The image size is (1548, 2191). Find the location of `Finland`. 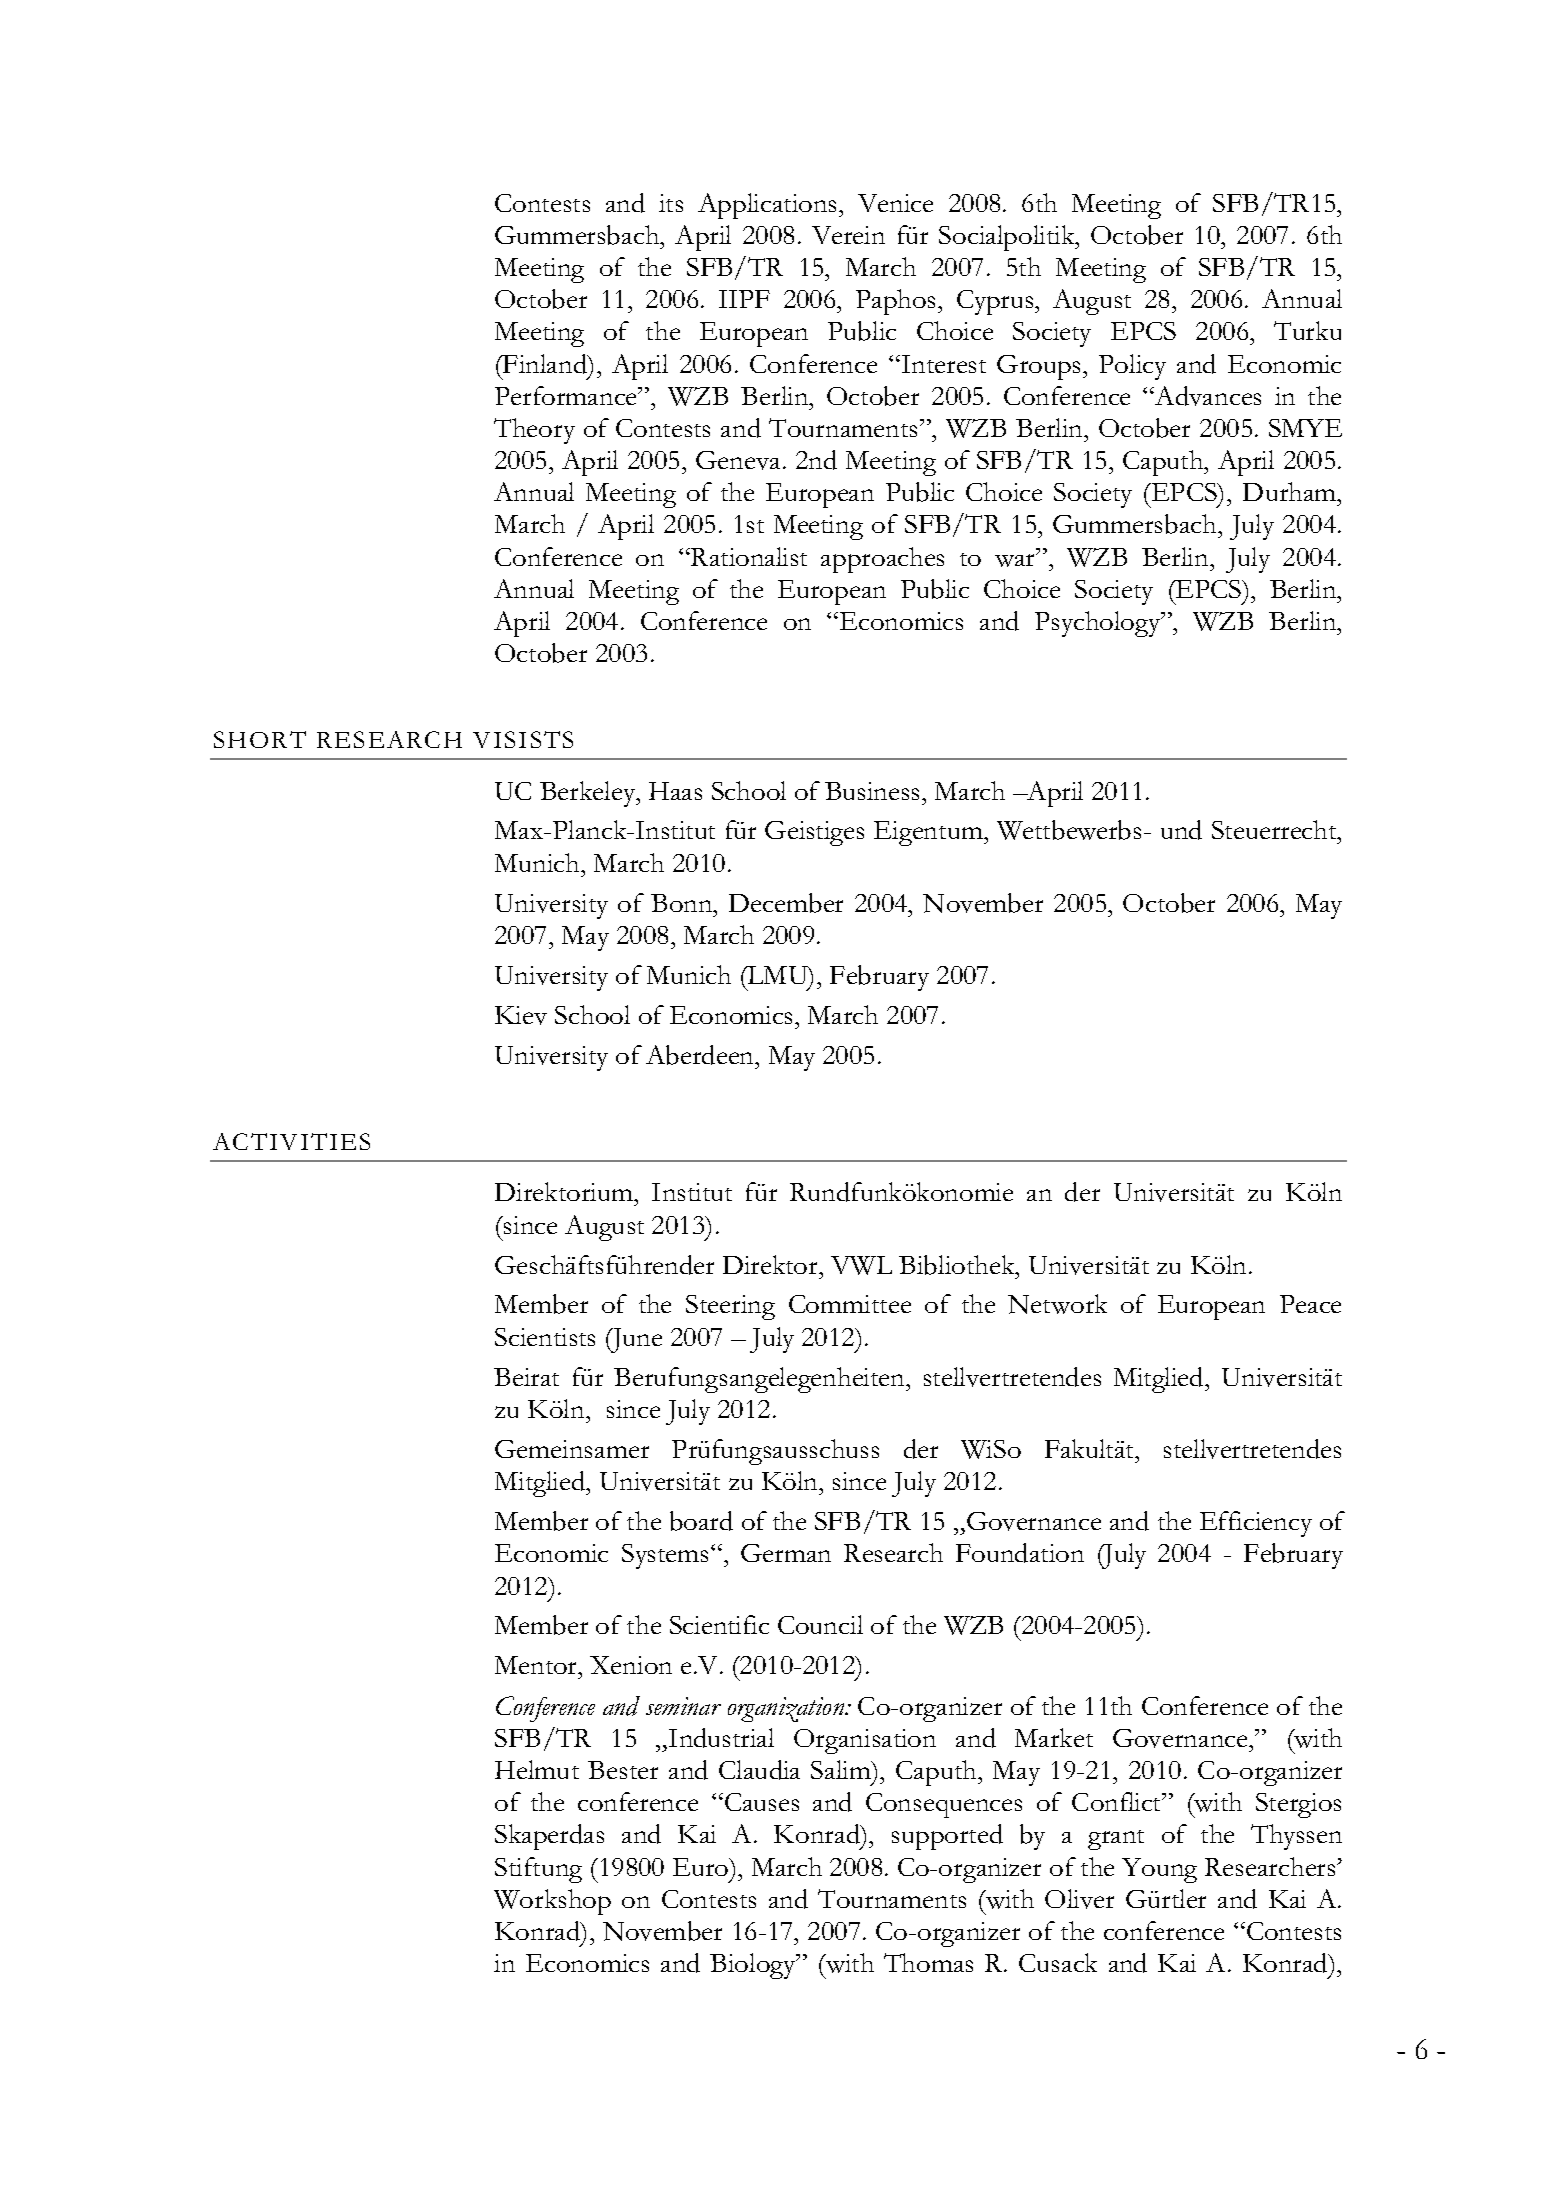

Finland is located at coordinates (545, 364).
